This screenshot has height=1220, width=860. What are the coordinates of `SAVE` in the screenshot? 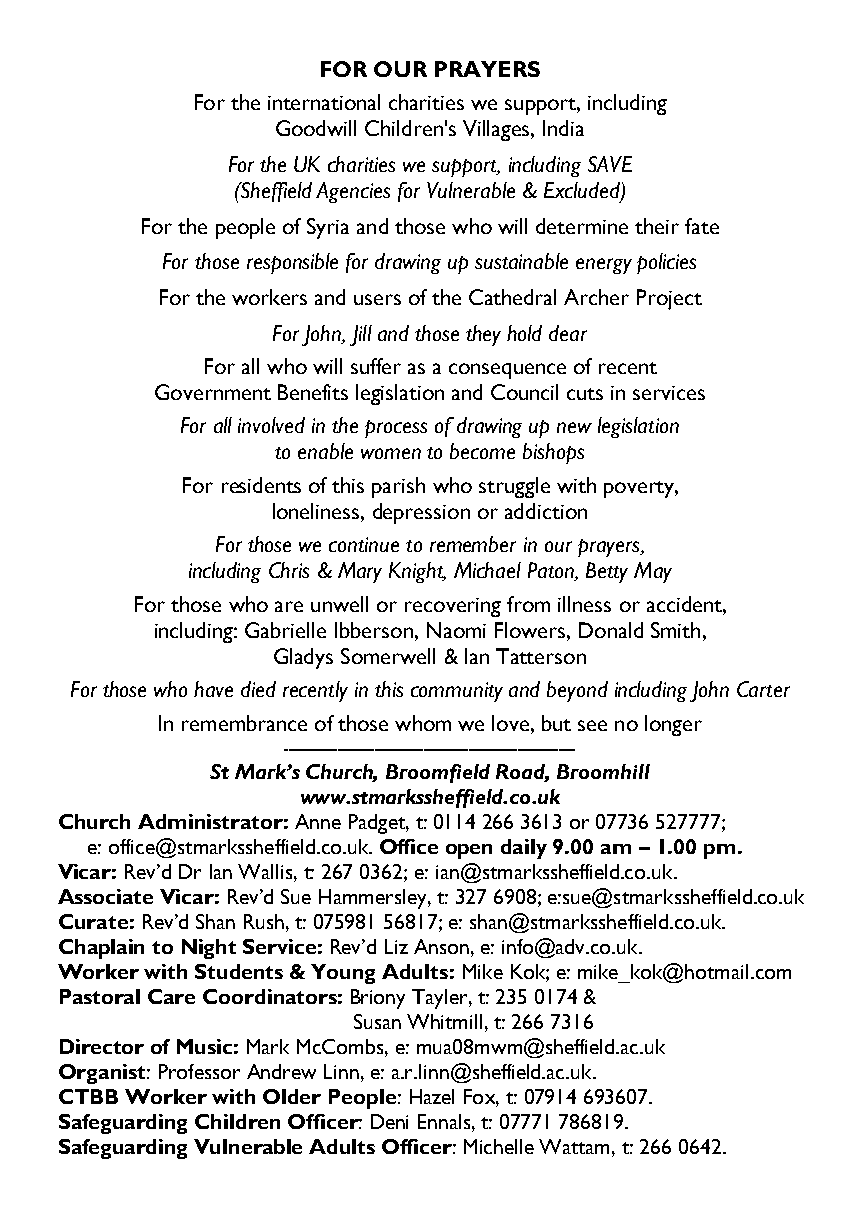 It's located at (610, 164).
